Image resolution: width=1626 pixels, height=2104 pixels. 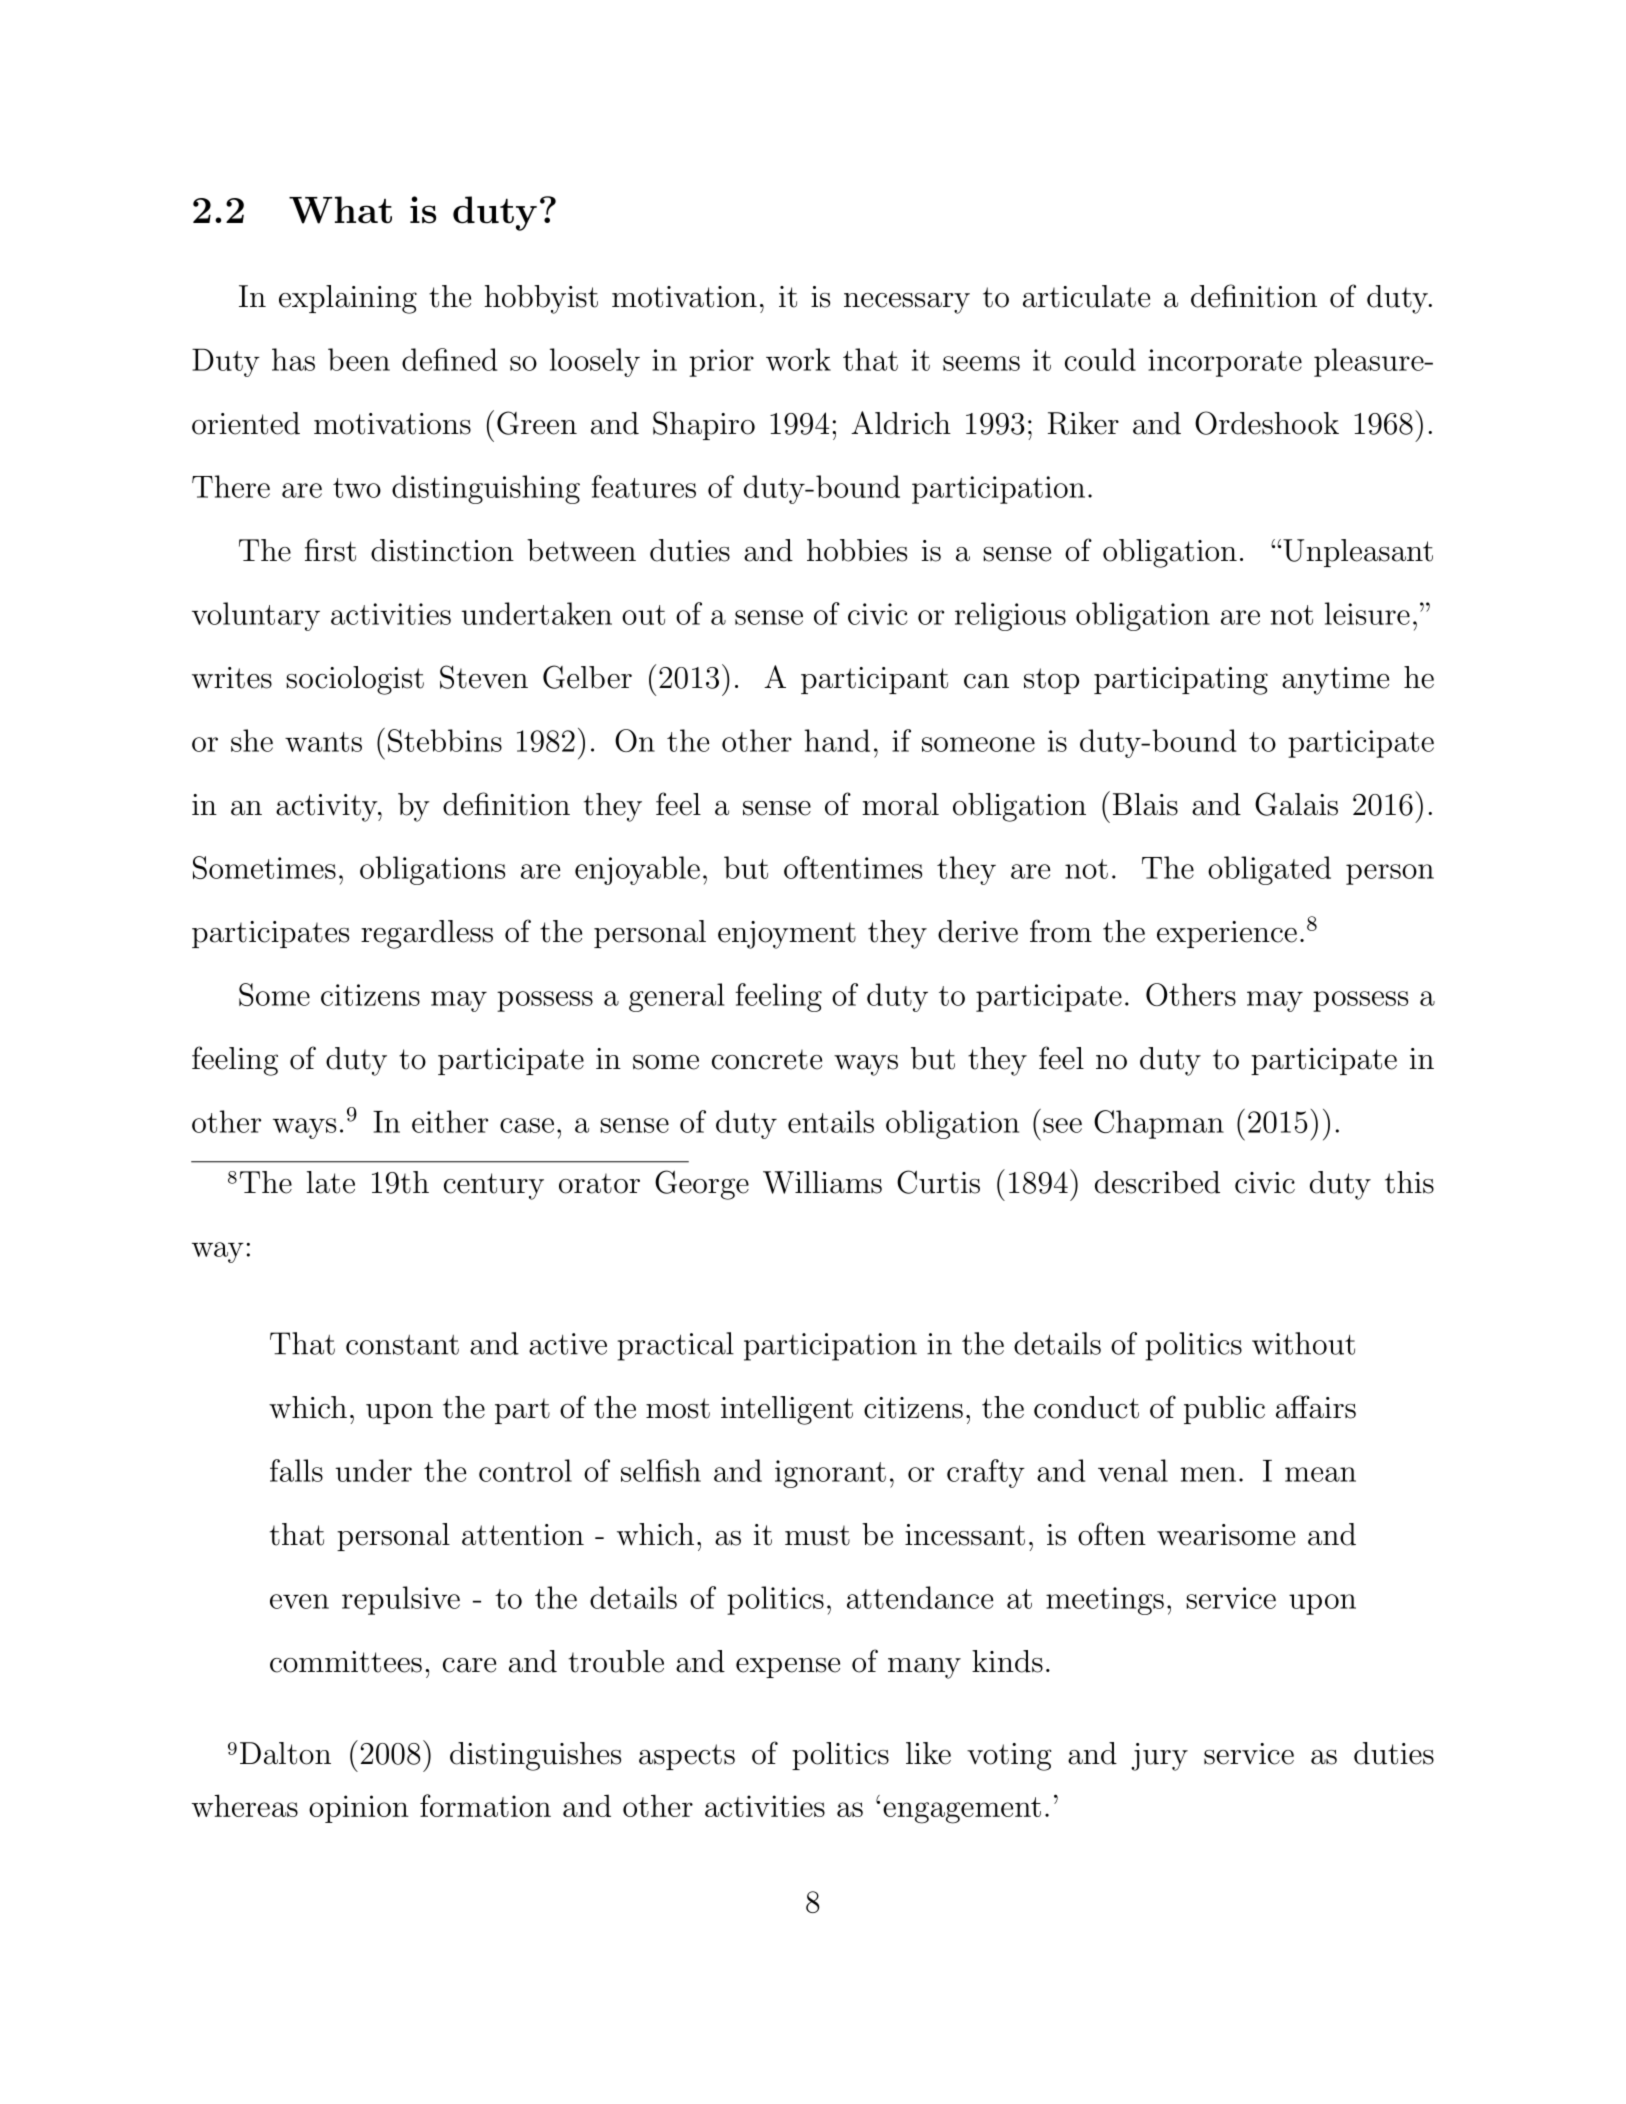 I want to click on incorporate, so click(x=1225, y=363).
